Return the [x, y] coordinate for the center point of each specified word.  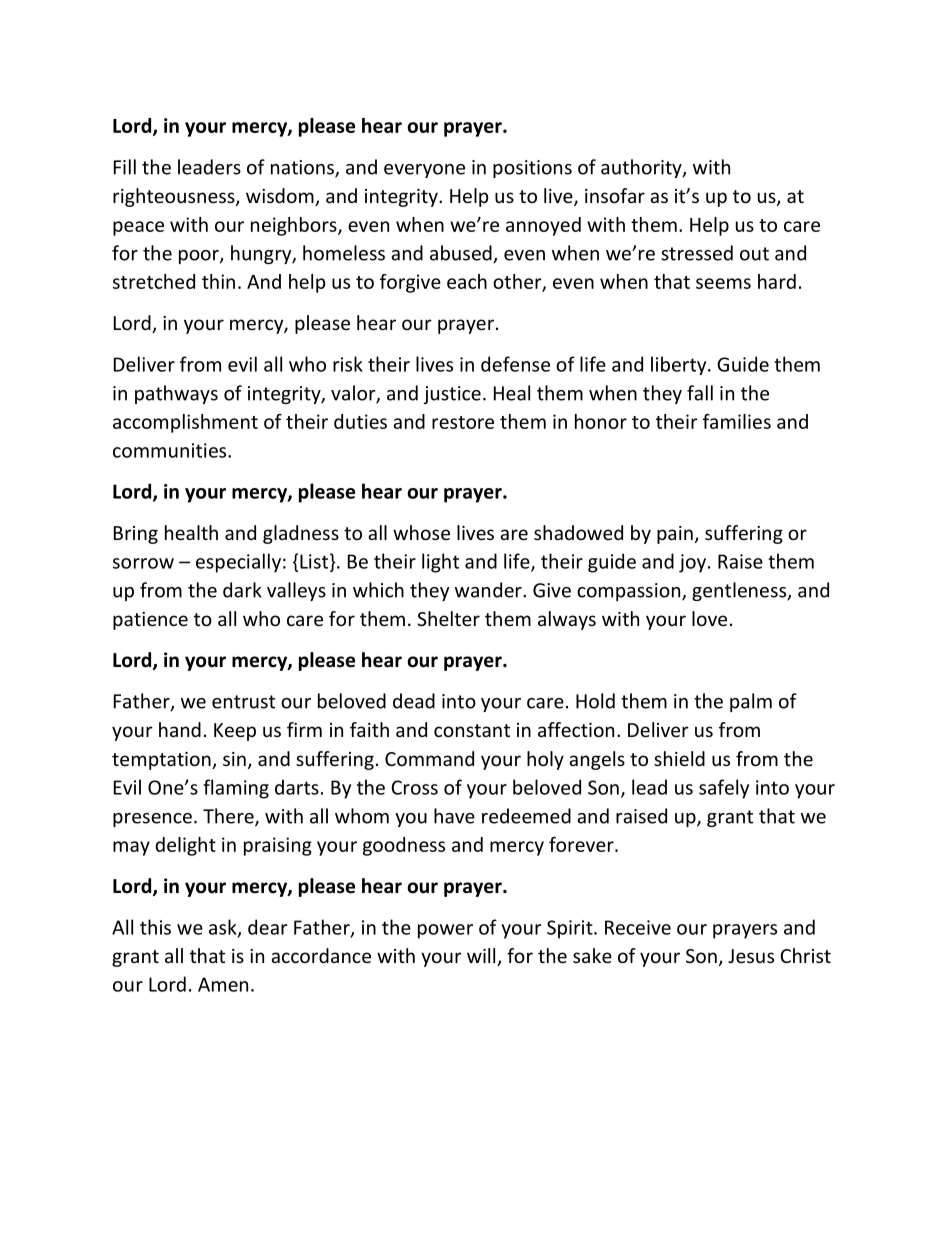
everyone [424, 171]
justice [452, 395]
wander [489, 590]
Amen [223, 984]
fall [700, 393]
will [482, 957]
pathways [176, 394]
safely [724, 789]
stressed [697, 253]
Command [429, 758]
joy [692, 563]
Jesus [751, 956]
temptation [162, 761]
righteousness [175, 197]
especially [238, 563]
